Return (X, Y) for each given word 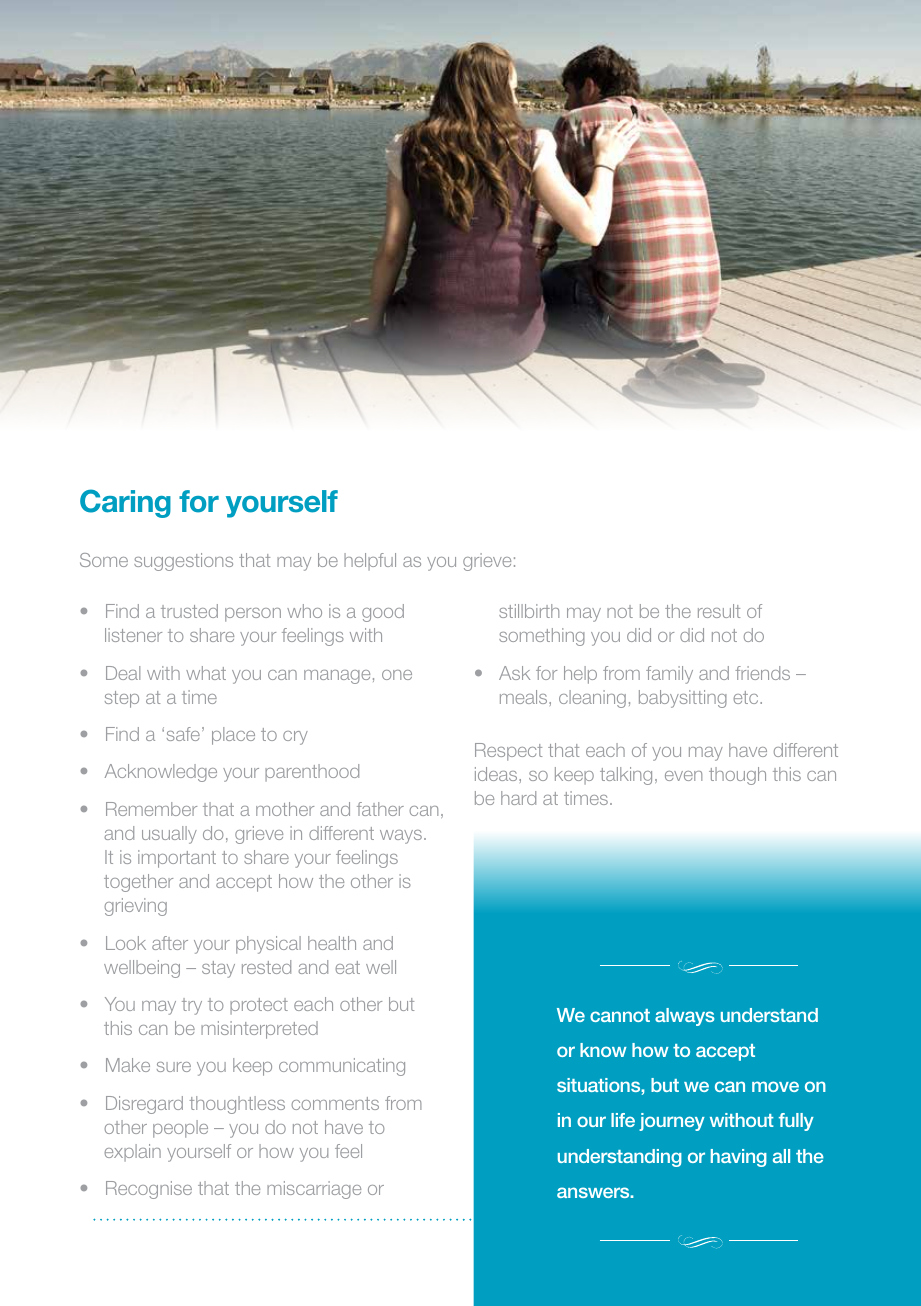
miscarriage (314, 1190)
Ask (514, 673)
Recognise (149, 1190)
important (177, 859)
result (719, 611)
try (192, 1006)
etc (747, 697)
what (206, 673)
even (683, 776)
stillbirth (529, 611)
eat (347, 967)
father (380, 809)
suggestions (183, 562)
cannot (620, 1015)
